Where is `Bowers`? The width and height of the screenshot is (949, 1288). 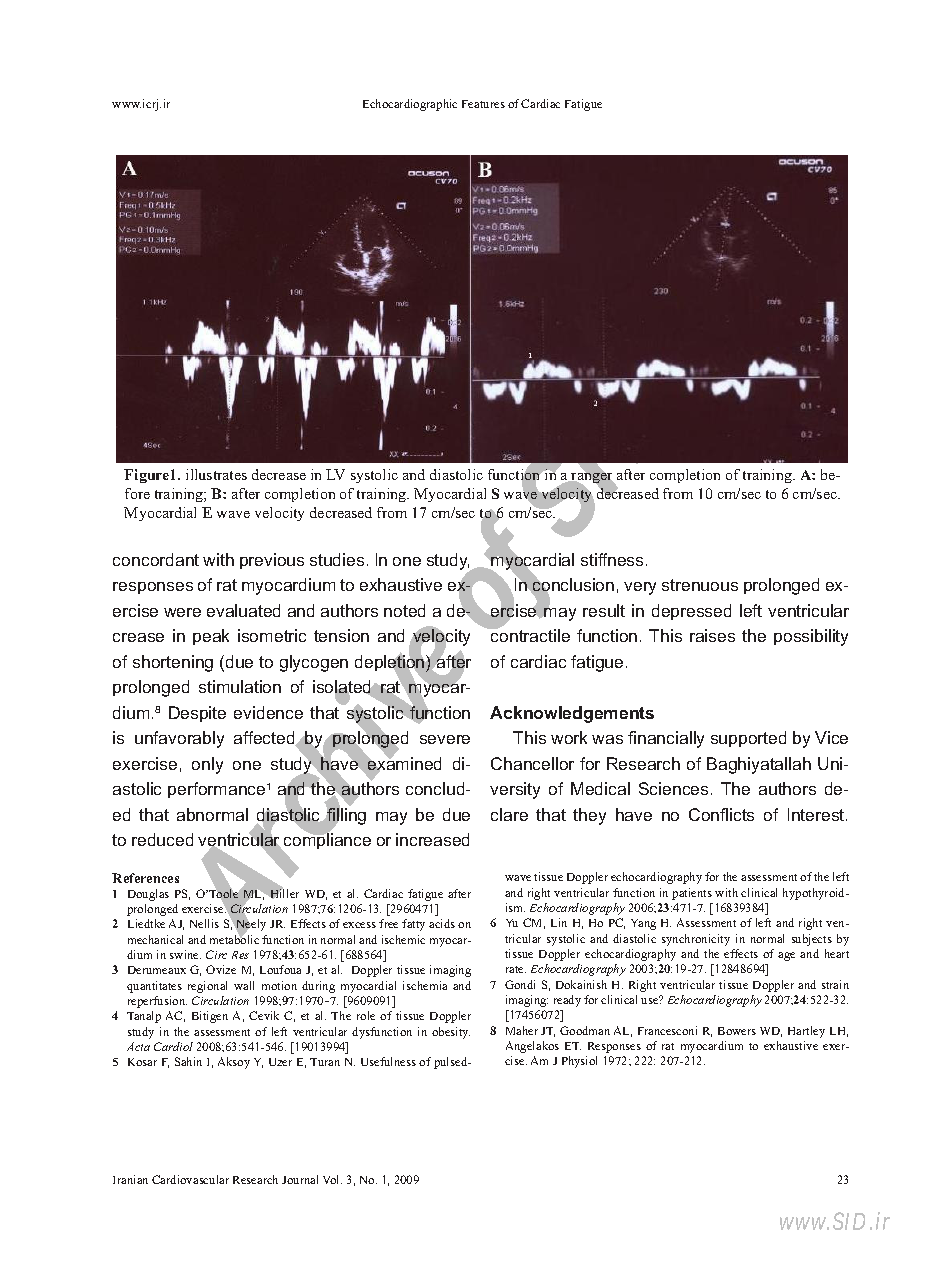 Bowers is located at coordinates (737, 1031).
